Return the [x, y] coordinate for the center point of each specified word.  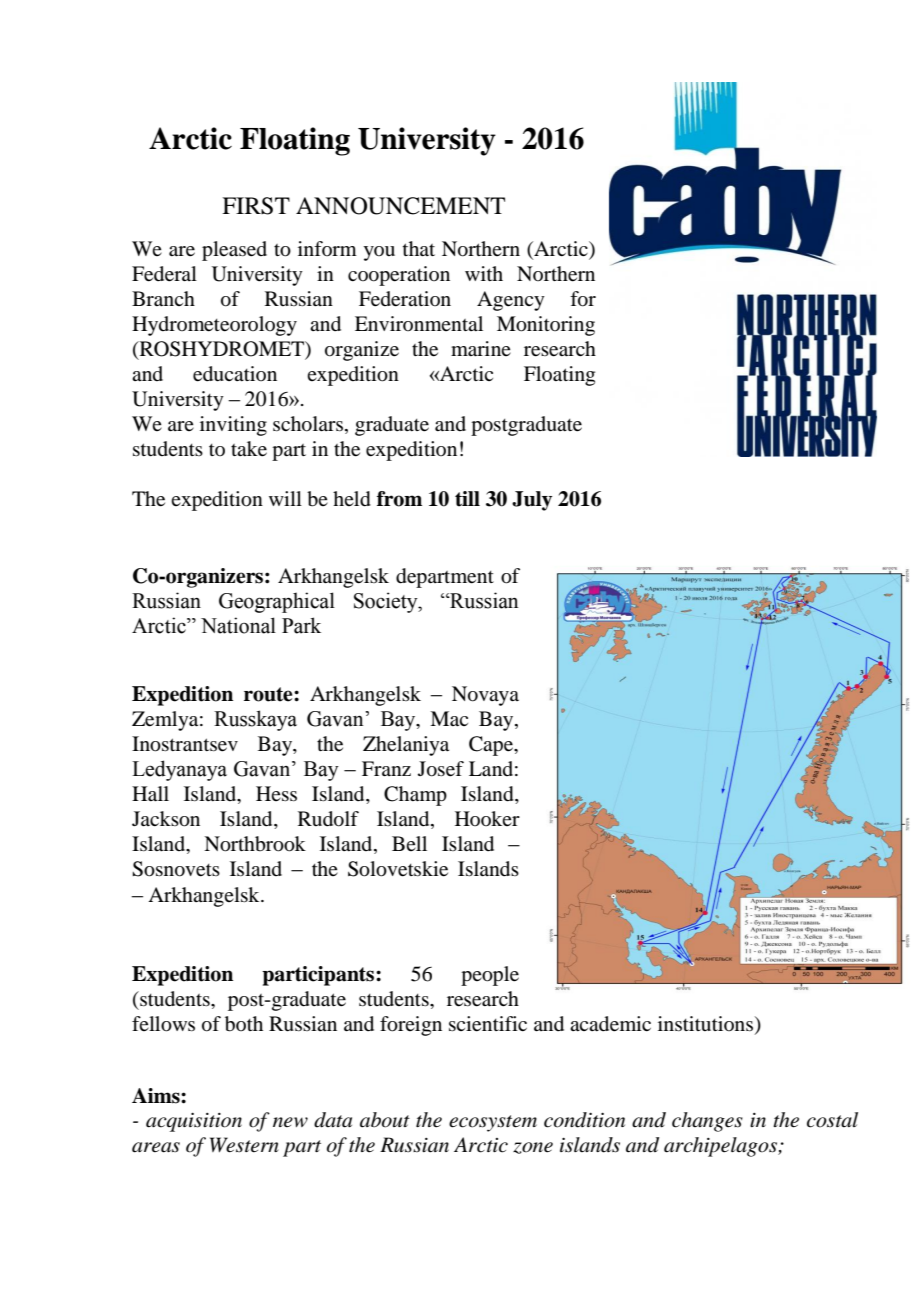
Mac [449, 719]
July [532, 501]
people [490, 976]
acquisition [194, 1122]
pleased [234, 251]
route [269, 694]
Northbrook [255, 844]
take [249, 449]
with [484, 273]
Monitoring [546, 326]
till [467, 499]
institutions [707, 1023]
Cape [492, 746]
